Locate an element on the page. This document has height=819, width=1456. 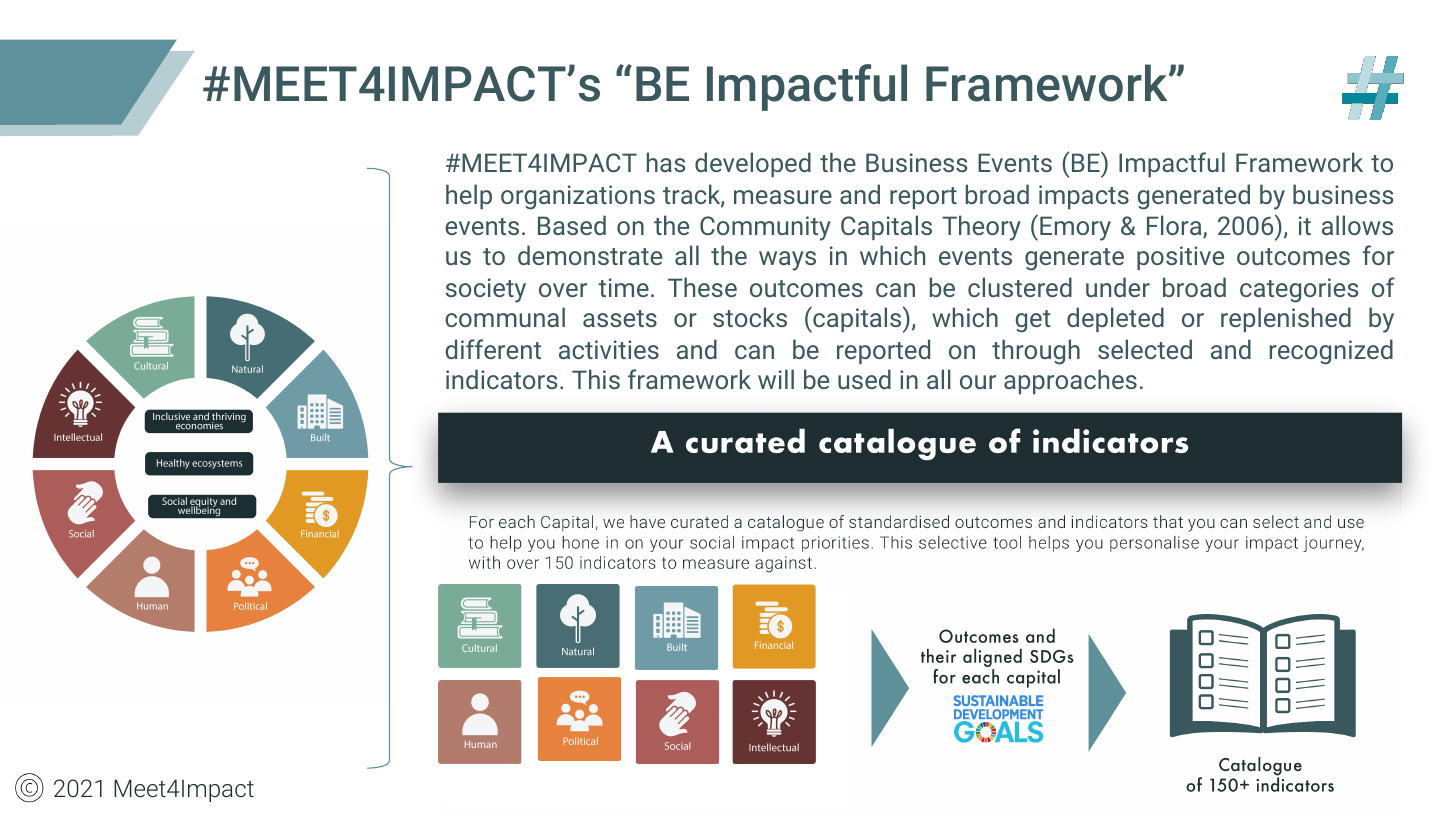
used is located at coordinates (864, 379).
